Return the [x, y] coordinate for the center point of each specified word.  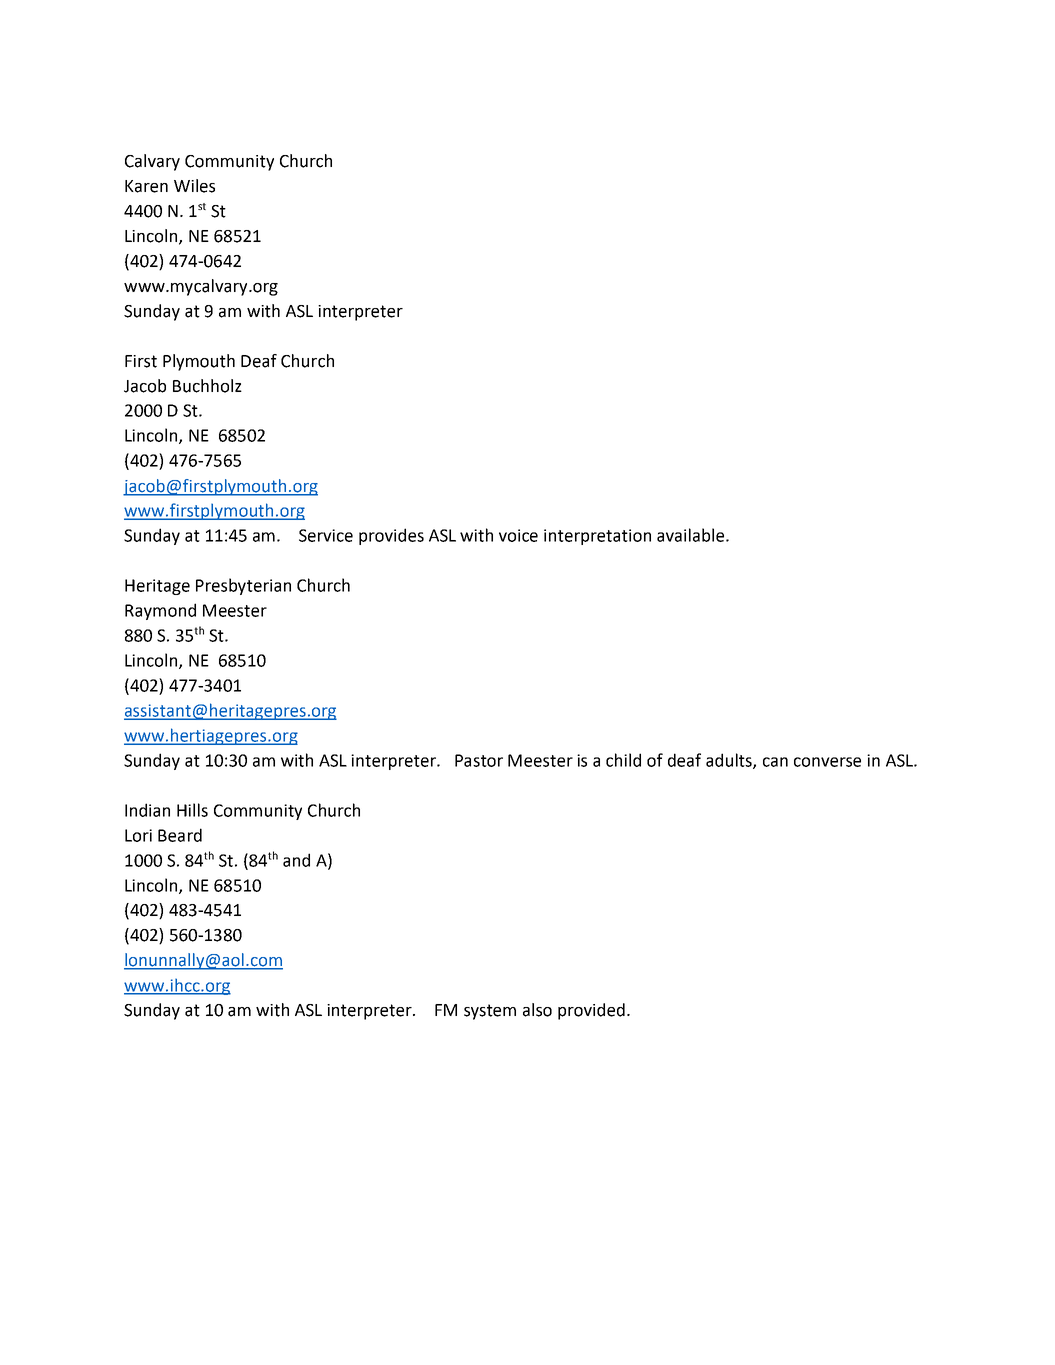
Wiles [194, 186]
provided [591, 1011]
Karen [146, 186]
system [490, 1012]
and [296, 860]
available [690, 535]
